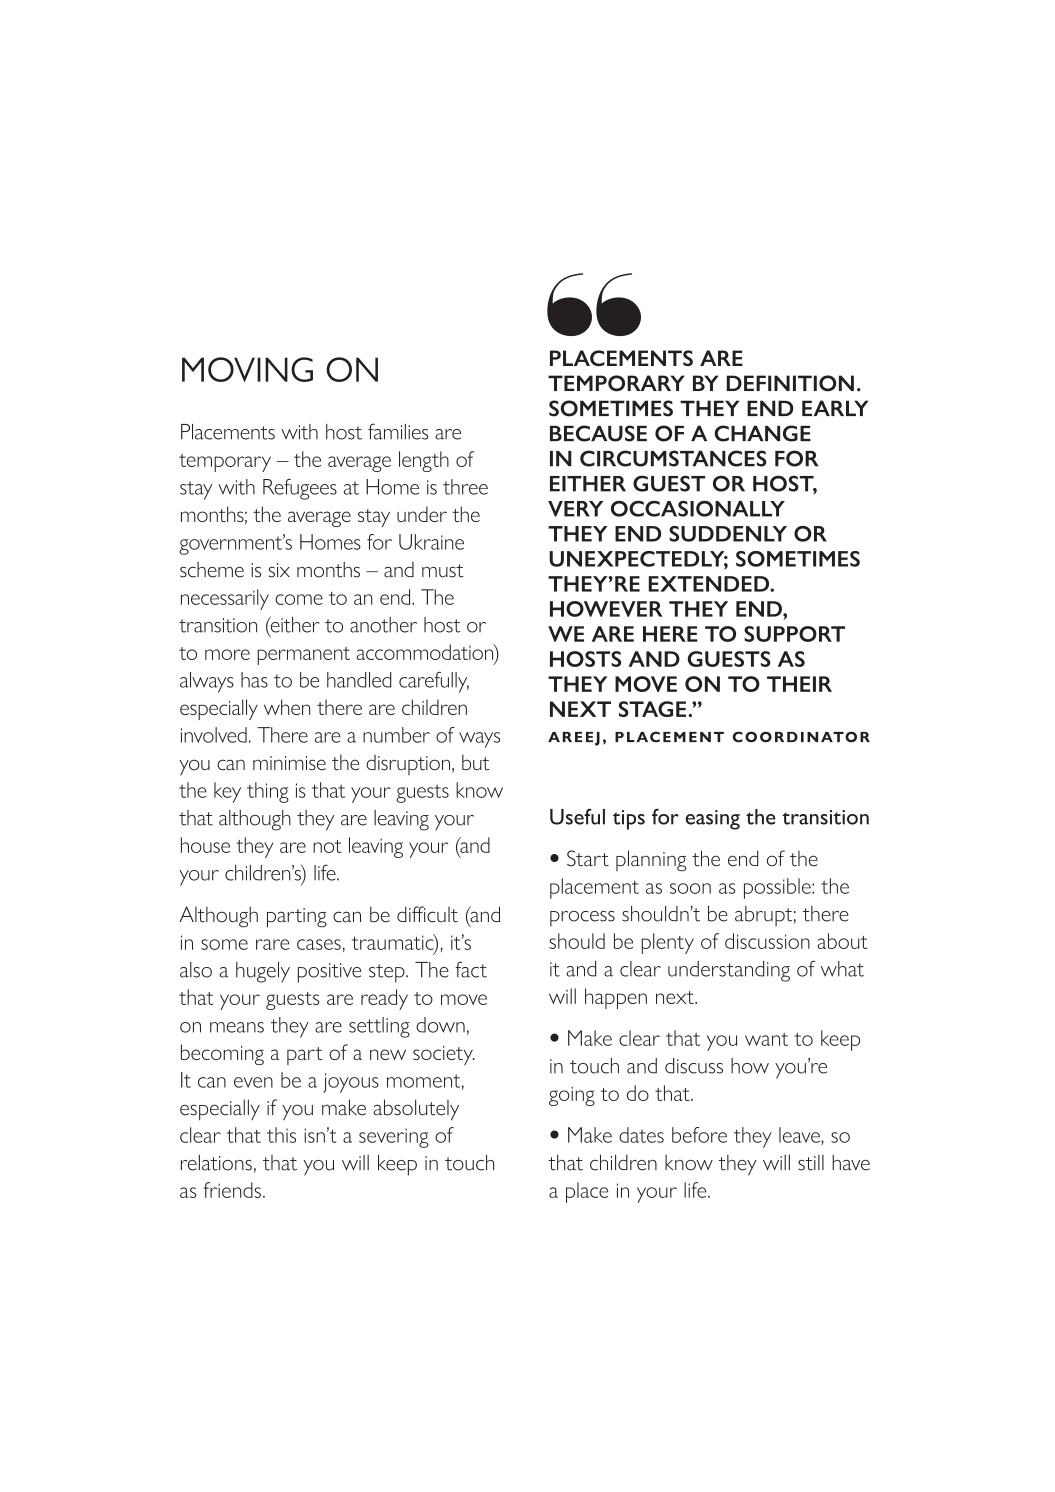  Describe the element at coordinates (778, 888) in the screenshot. I see `possible` at that location.
